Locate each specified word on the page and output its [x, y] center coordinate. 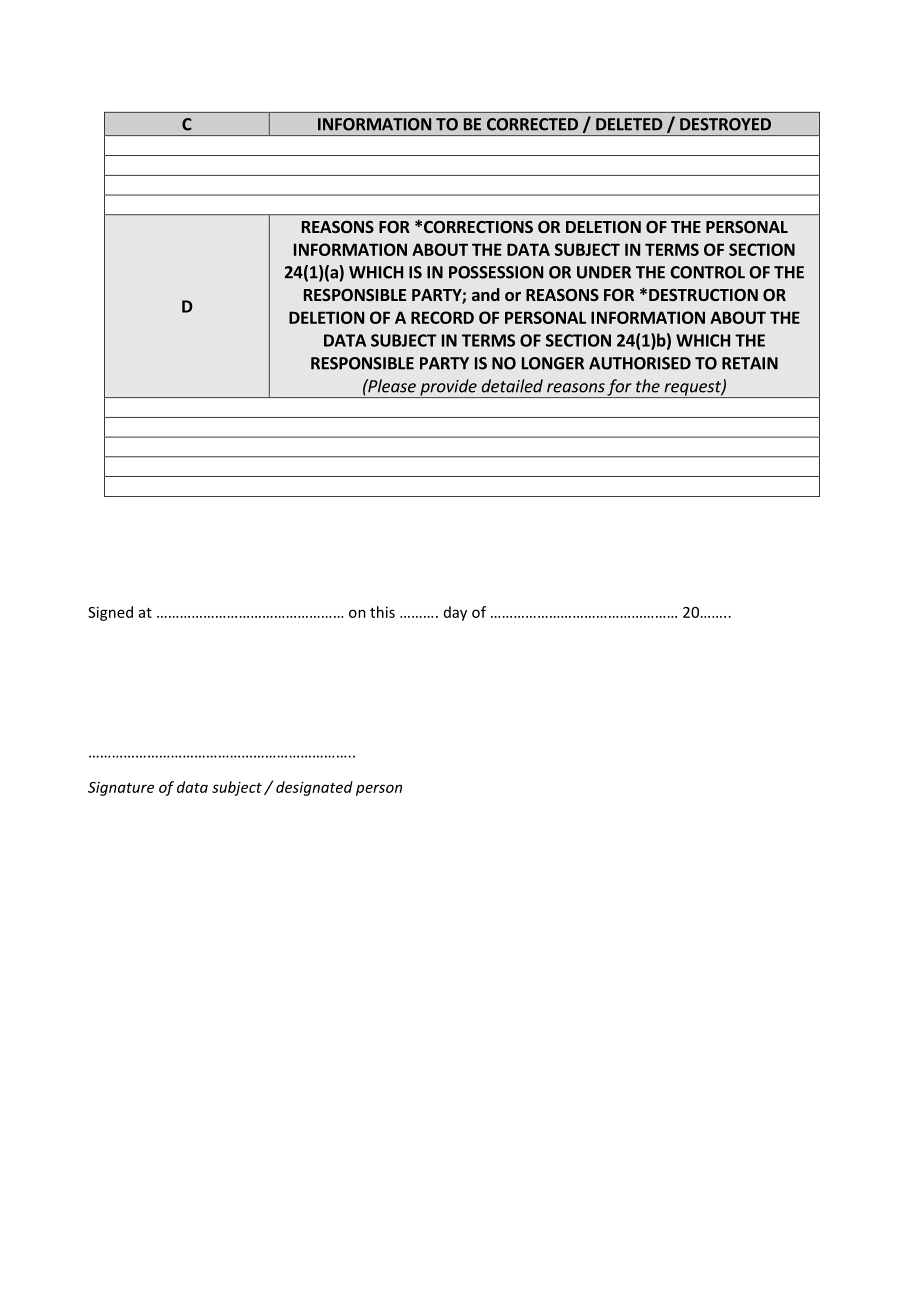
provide [448, 388]
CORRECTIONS [478, 227]
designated [314, 788]
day [455, 613]
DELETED [629, 124]
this [382, 612]
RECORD [442, 317]
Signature [121, 789]
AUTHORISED [640, 363]
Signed [110, 613]
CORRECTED [532, 124]
